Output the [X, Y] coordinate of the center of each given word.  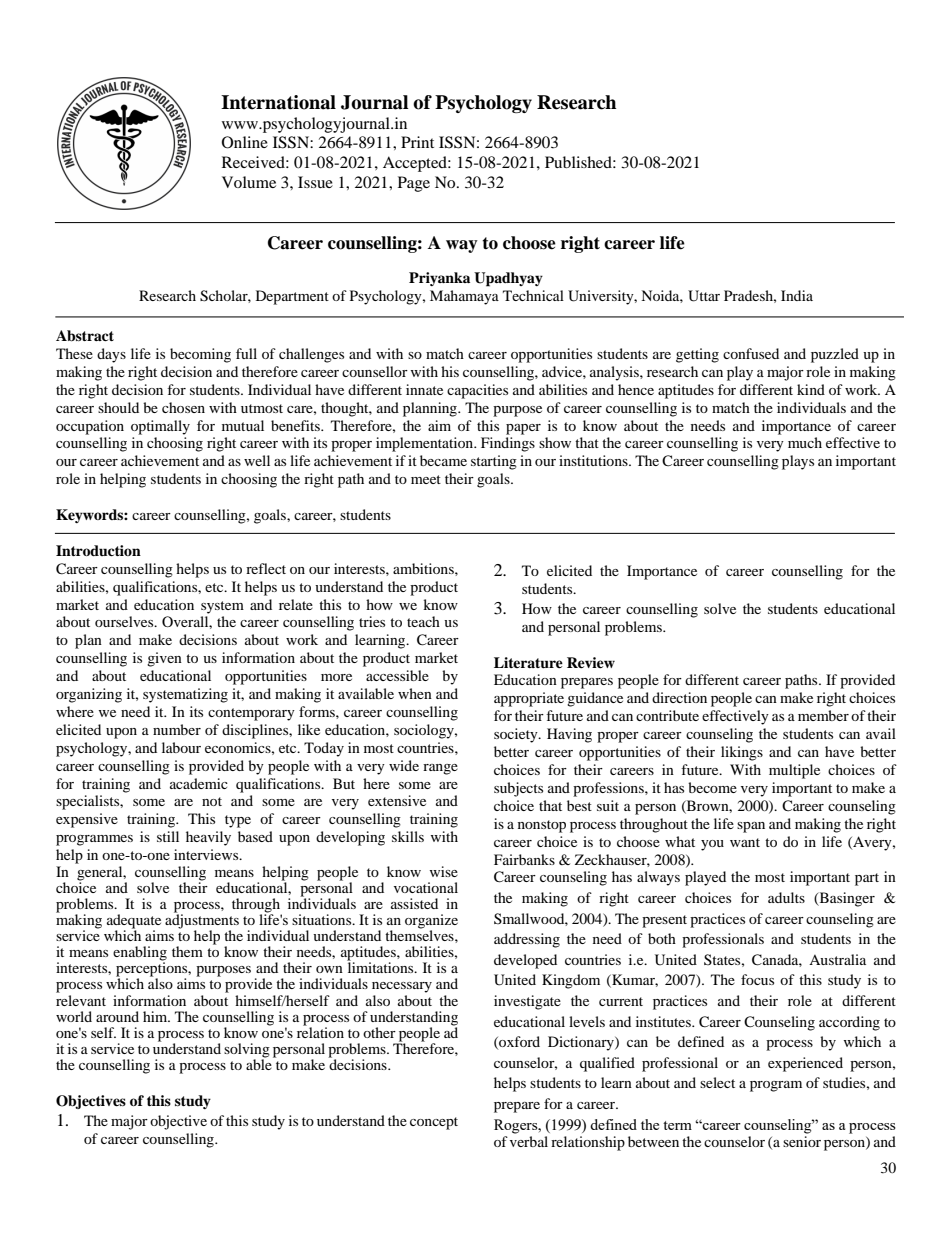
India [797, 295]
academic [199, 783]
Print [417, 142]
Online [245, 142]
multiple [794, 771]
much [805, 442]
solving [247, 1051]
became [443, 460]
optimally [160, 427]
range [440, 769]
